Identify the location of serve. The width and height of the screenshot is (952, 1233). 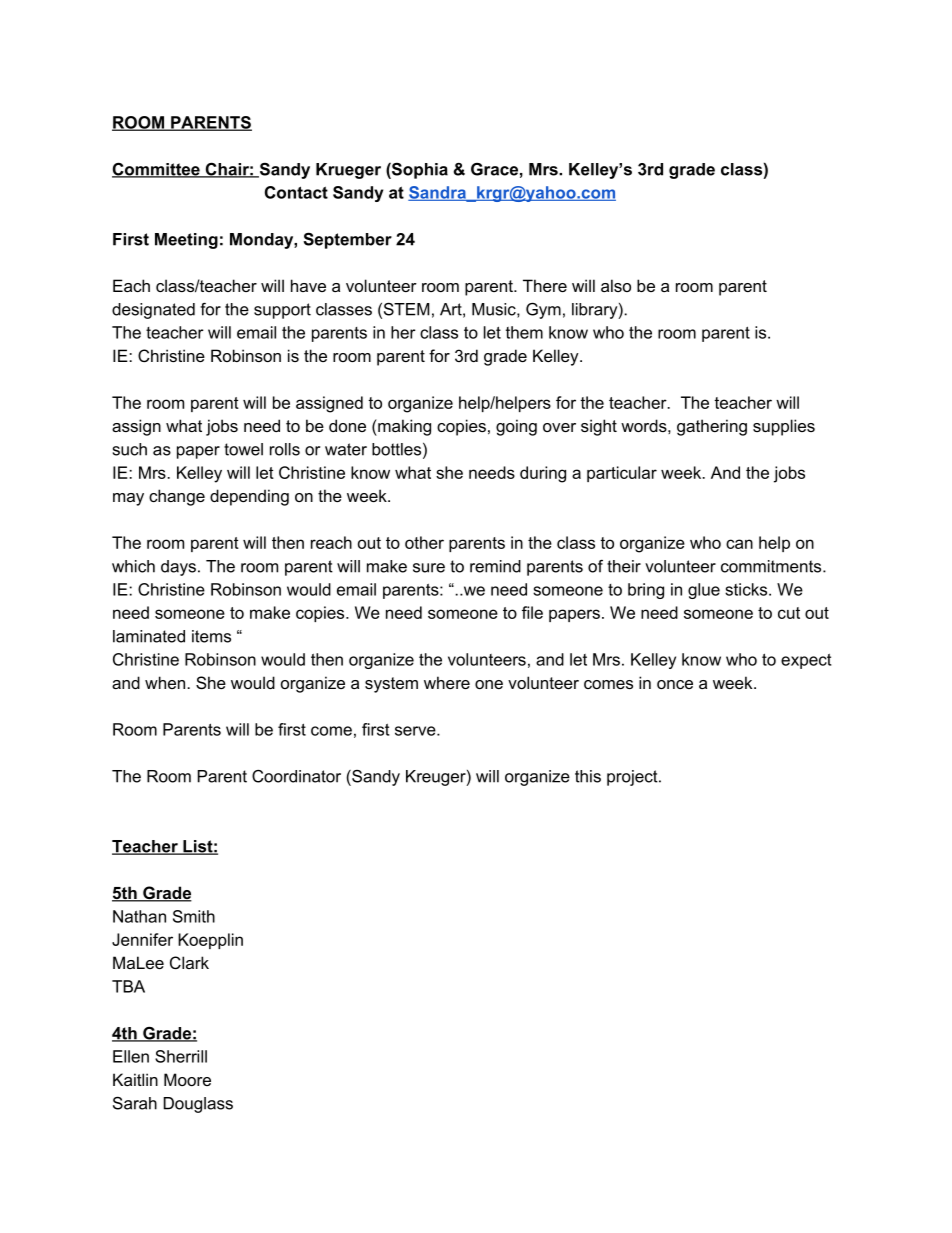
(416, 731).
